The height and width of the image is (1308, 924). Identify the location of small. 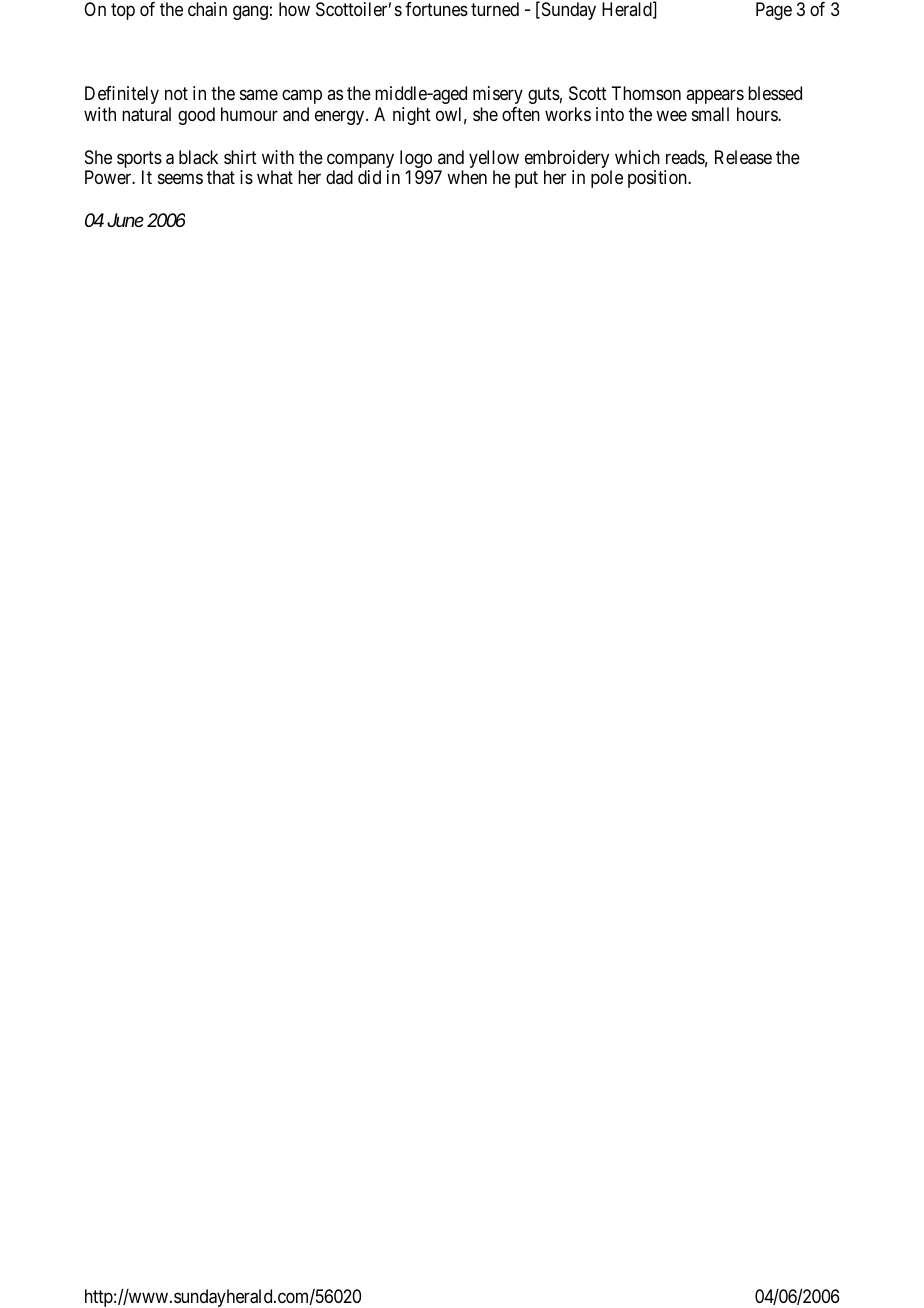
(710, 114).
